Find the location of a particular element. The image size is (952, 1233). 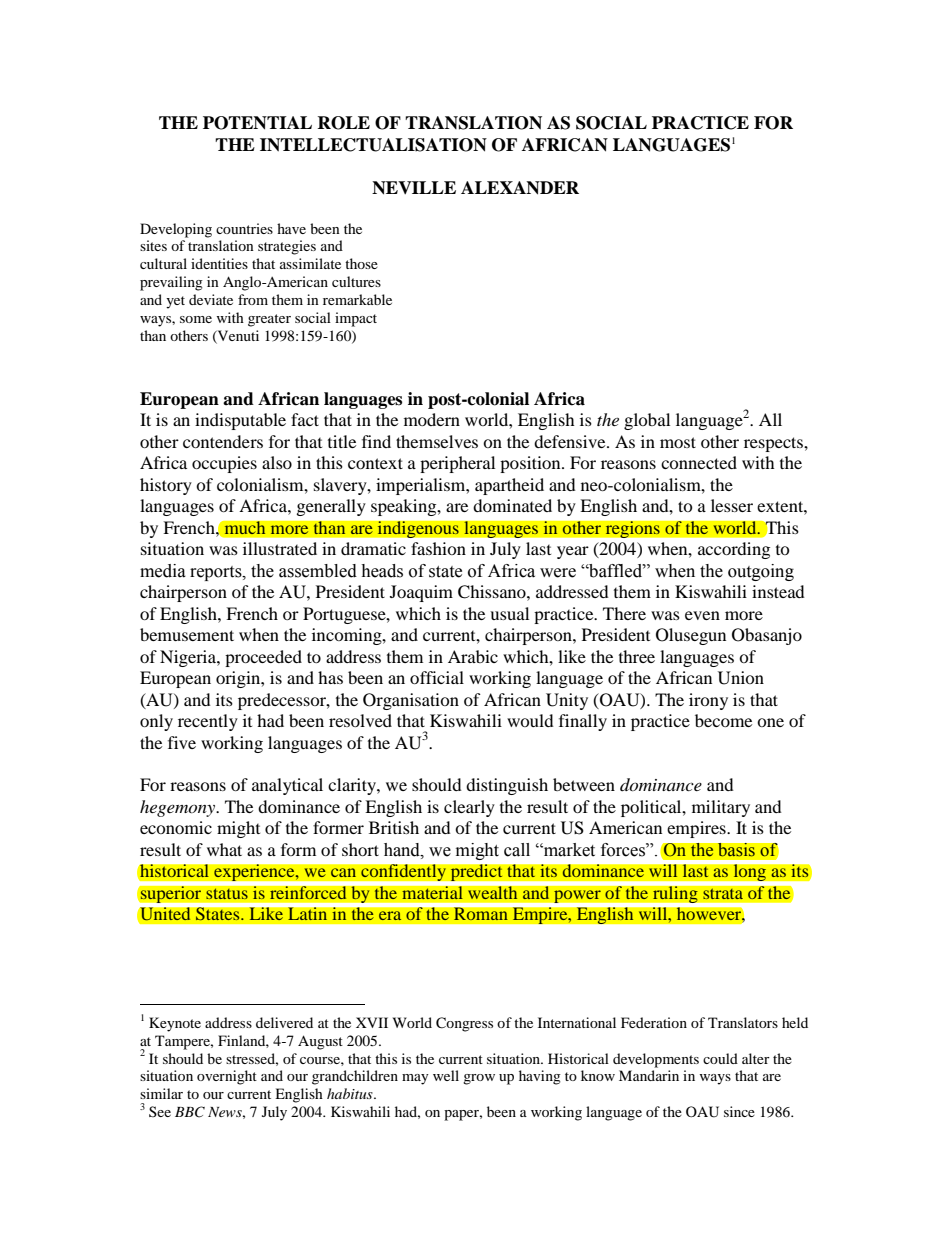

most is located at coordinates (678, 442).
